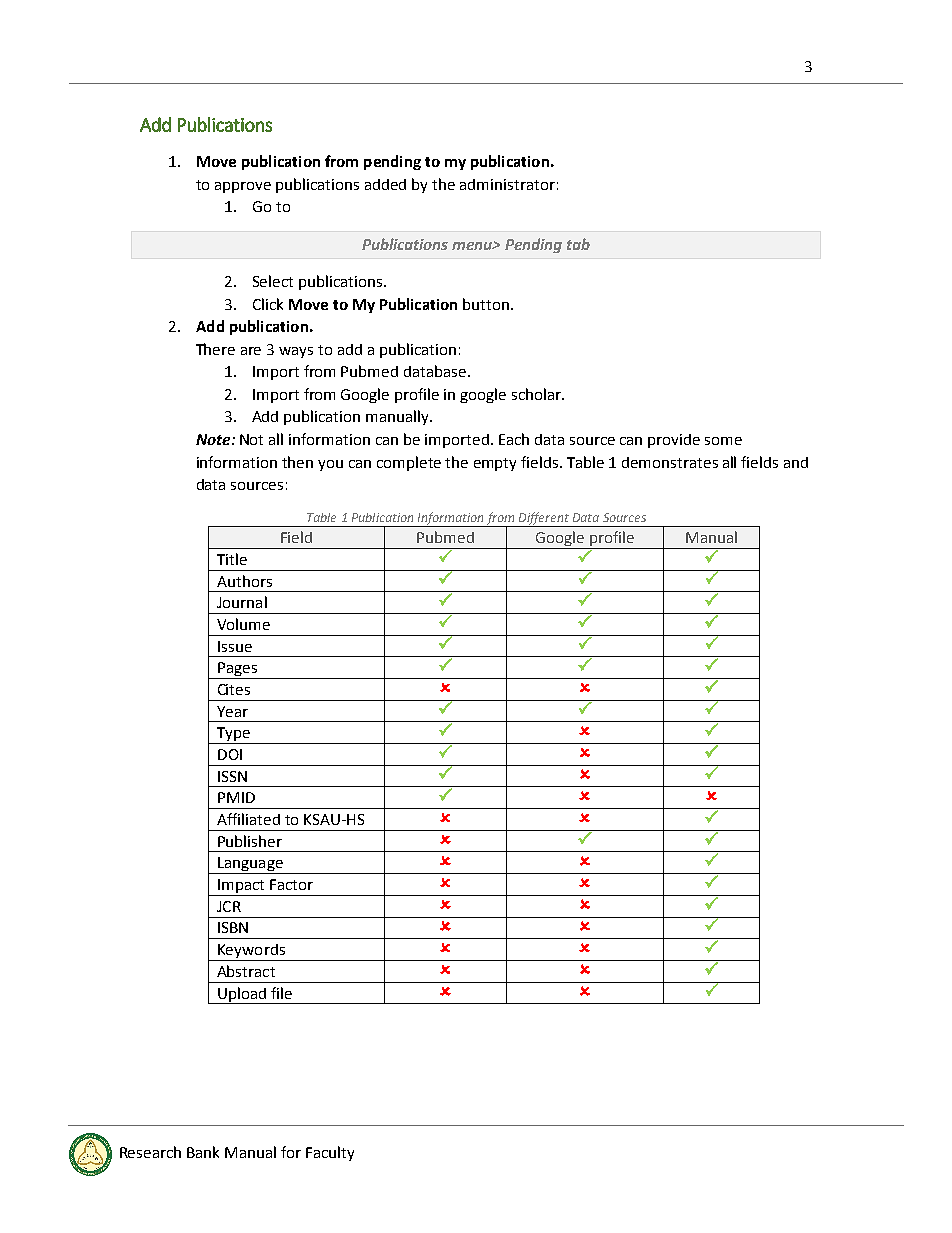  Describe the element at coordinates (330, 1153) in the screenshot. I see `Faculty` at that location.
